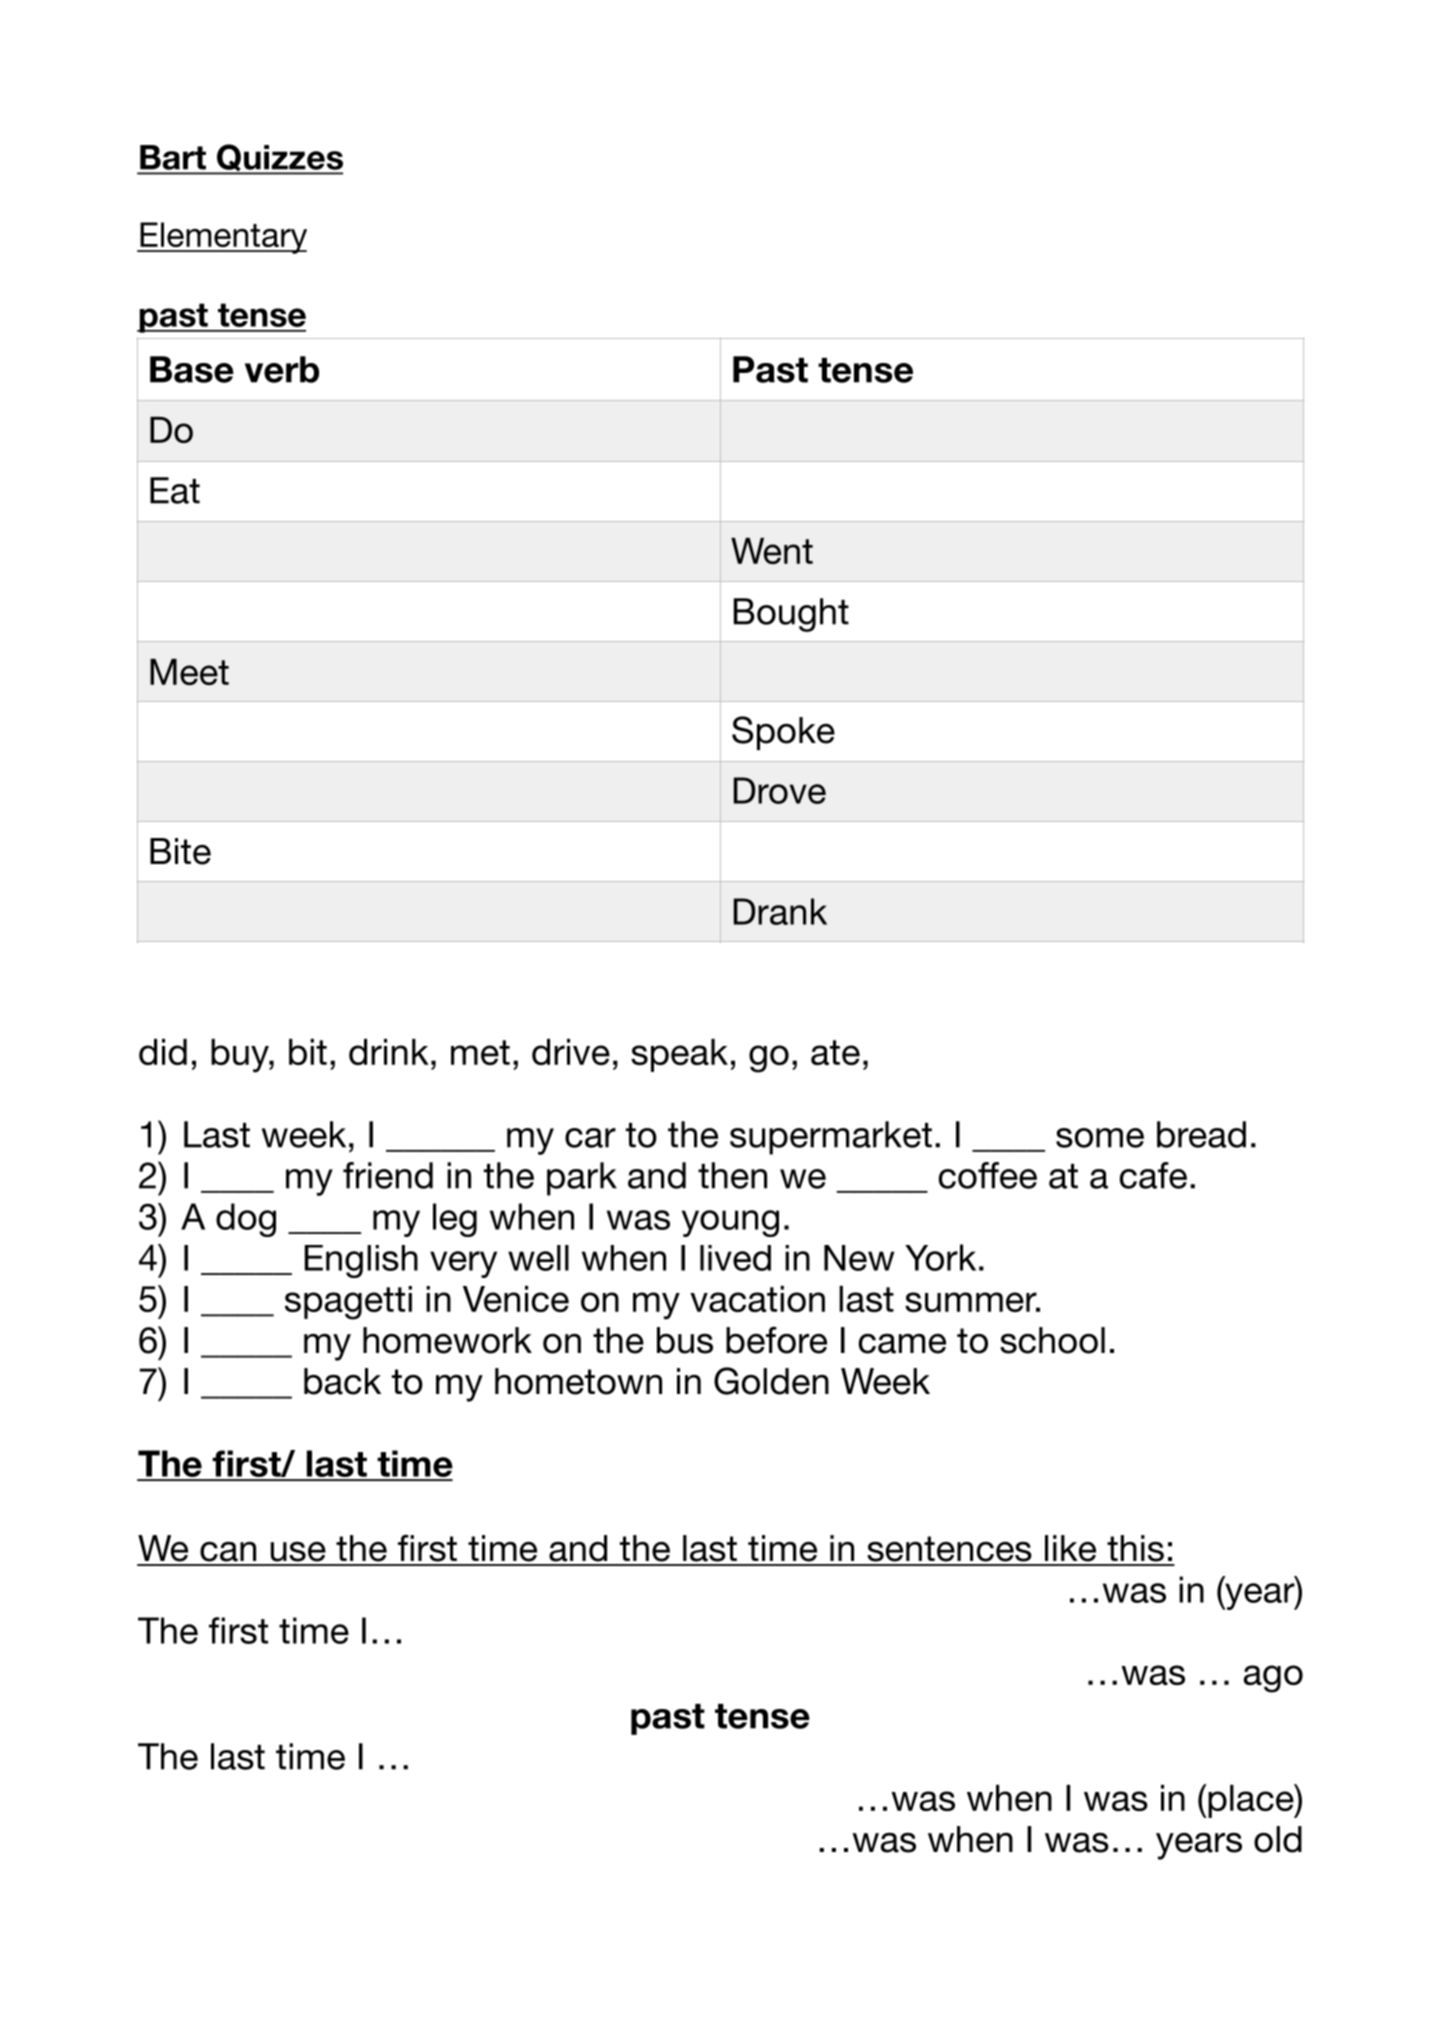 This screenshot has width=1441, height=2038. What do you see at coordinates (1201, 1134) in the screenshot?
I see `bread` at bounding box center [1201, 1134].
